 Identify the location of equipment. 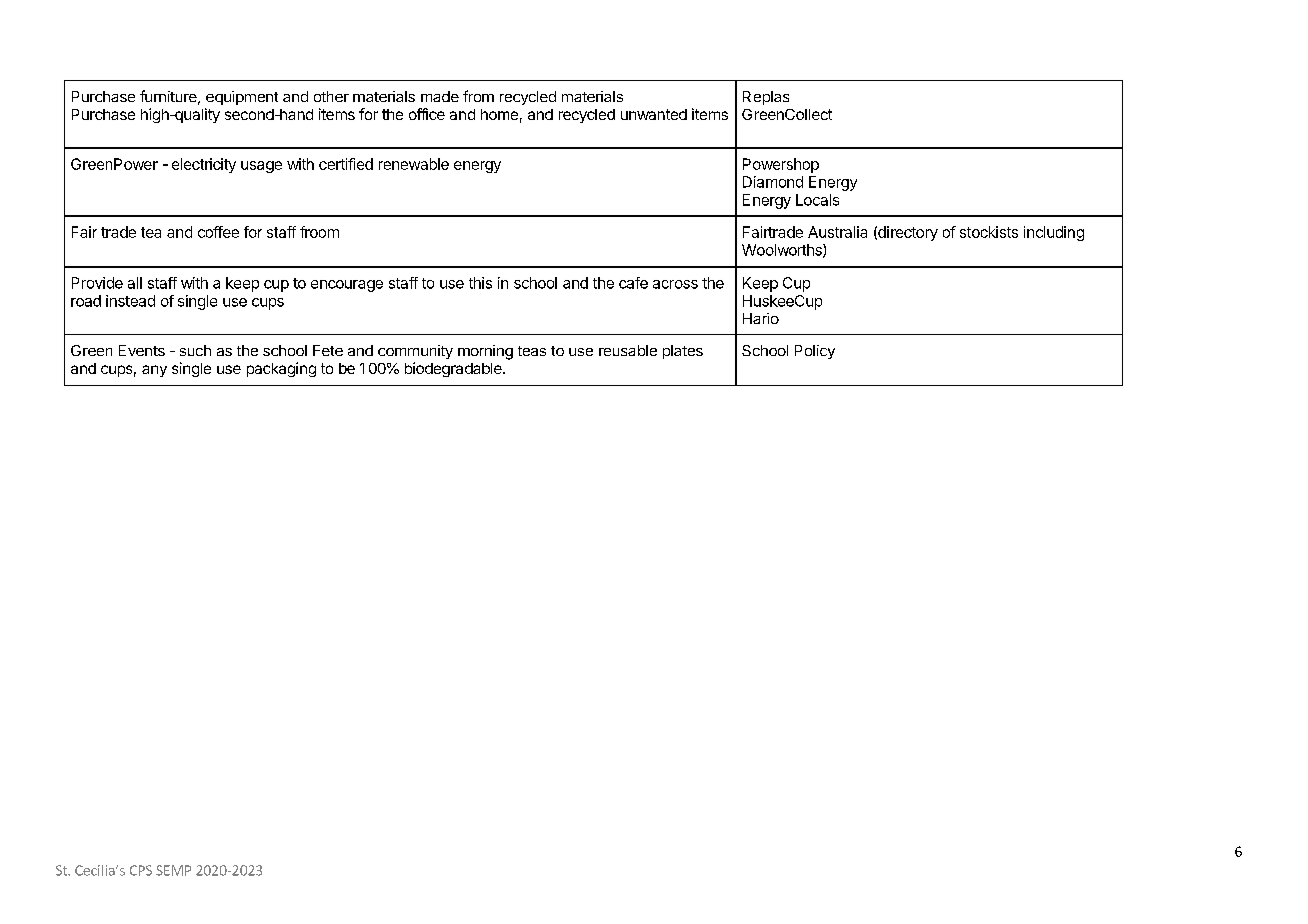
(242, 98).
